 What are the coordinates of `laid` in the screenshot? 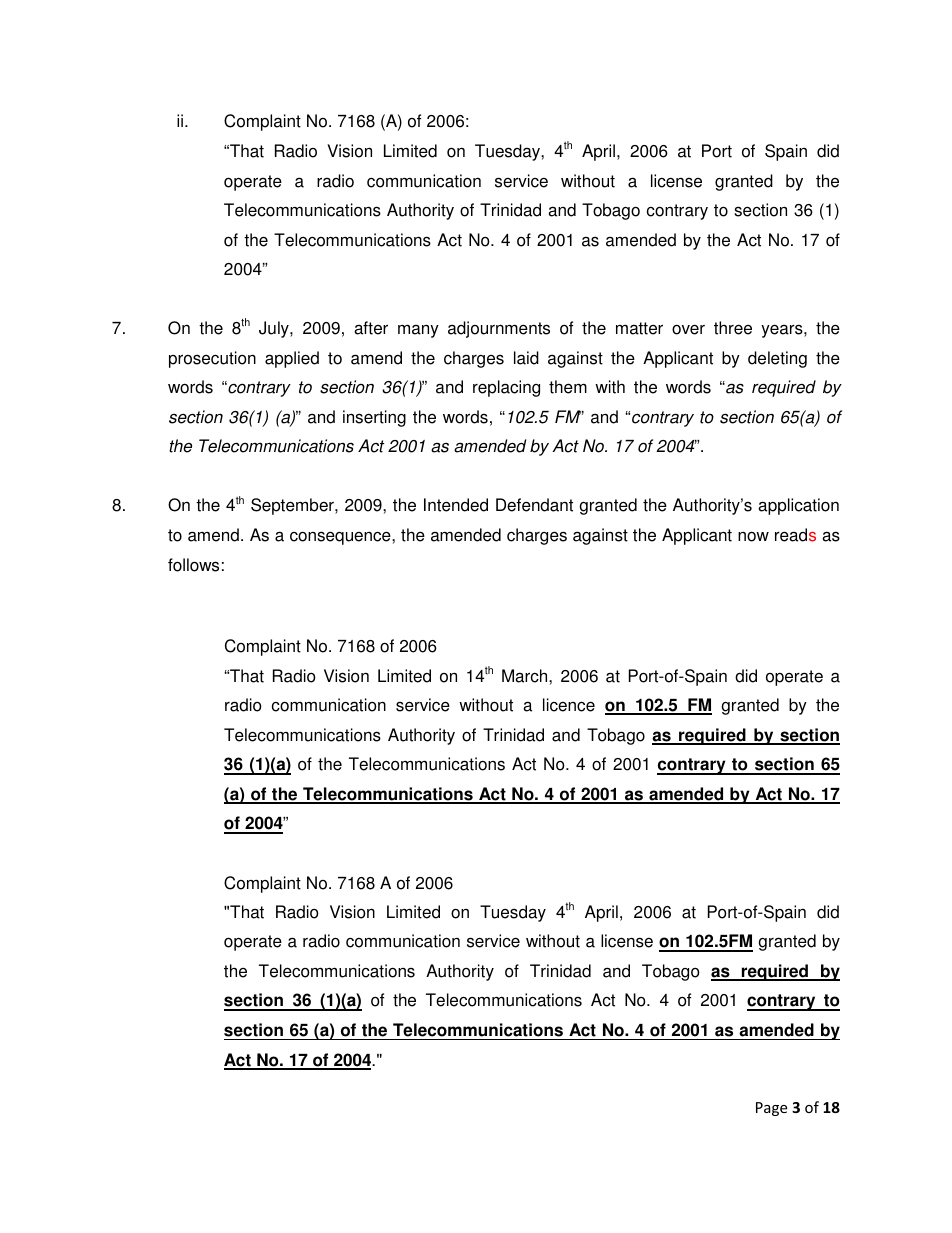 It's located at (526, 358).
